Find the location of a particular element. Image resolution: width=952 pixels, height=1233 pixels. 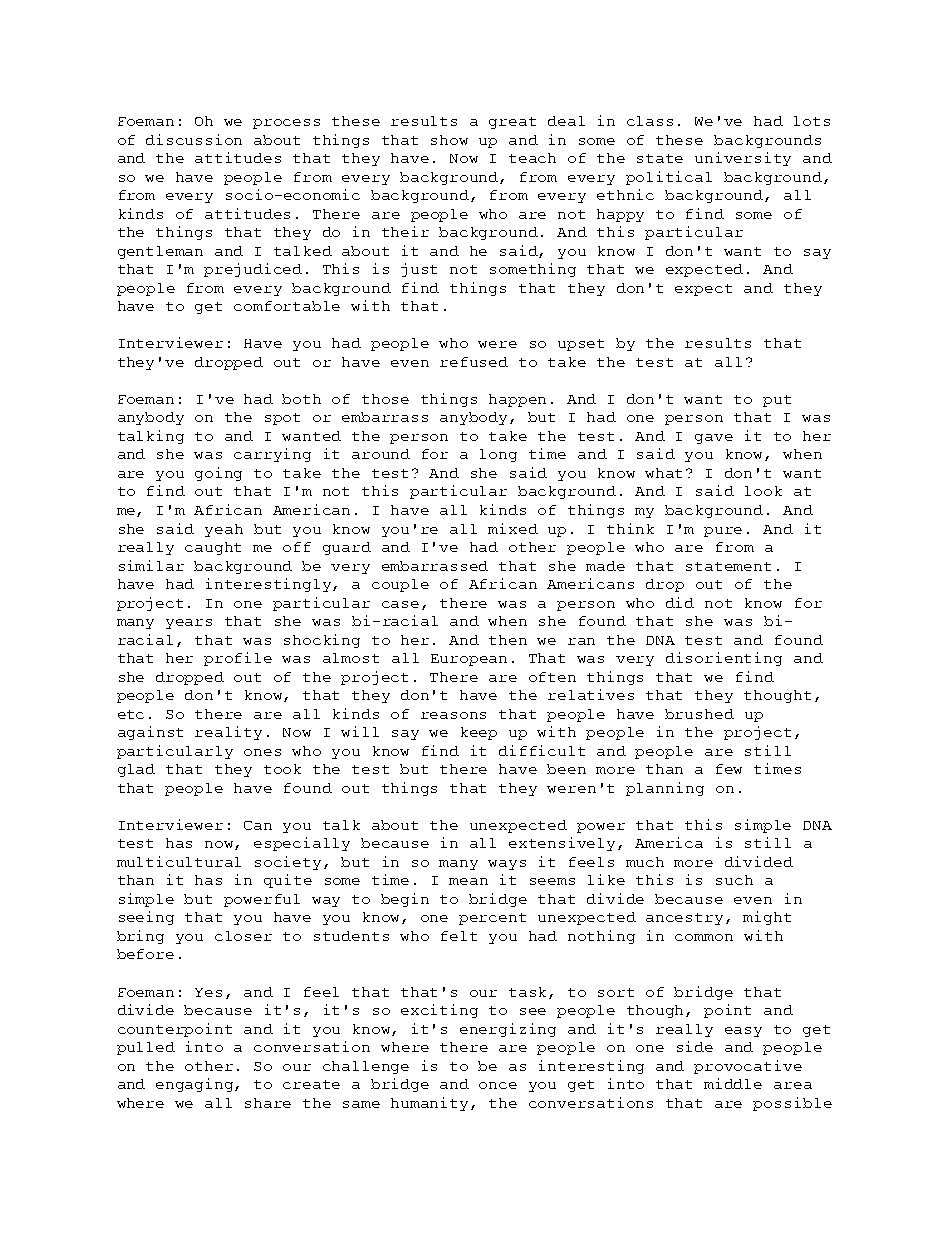

once is located at coordinates (498, 1085).
